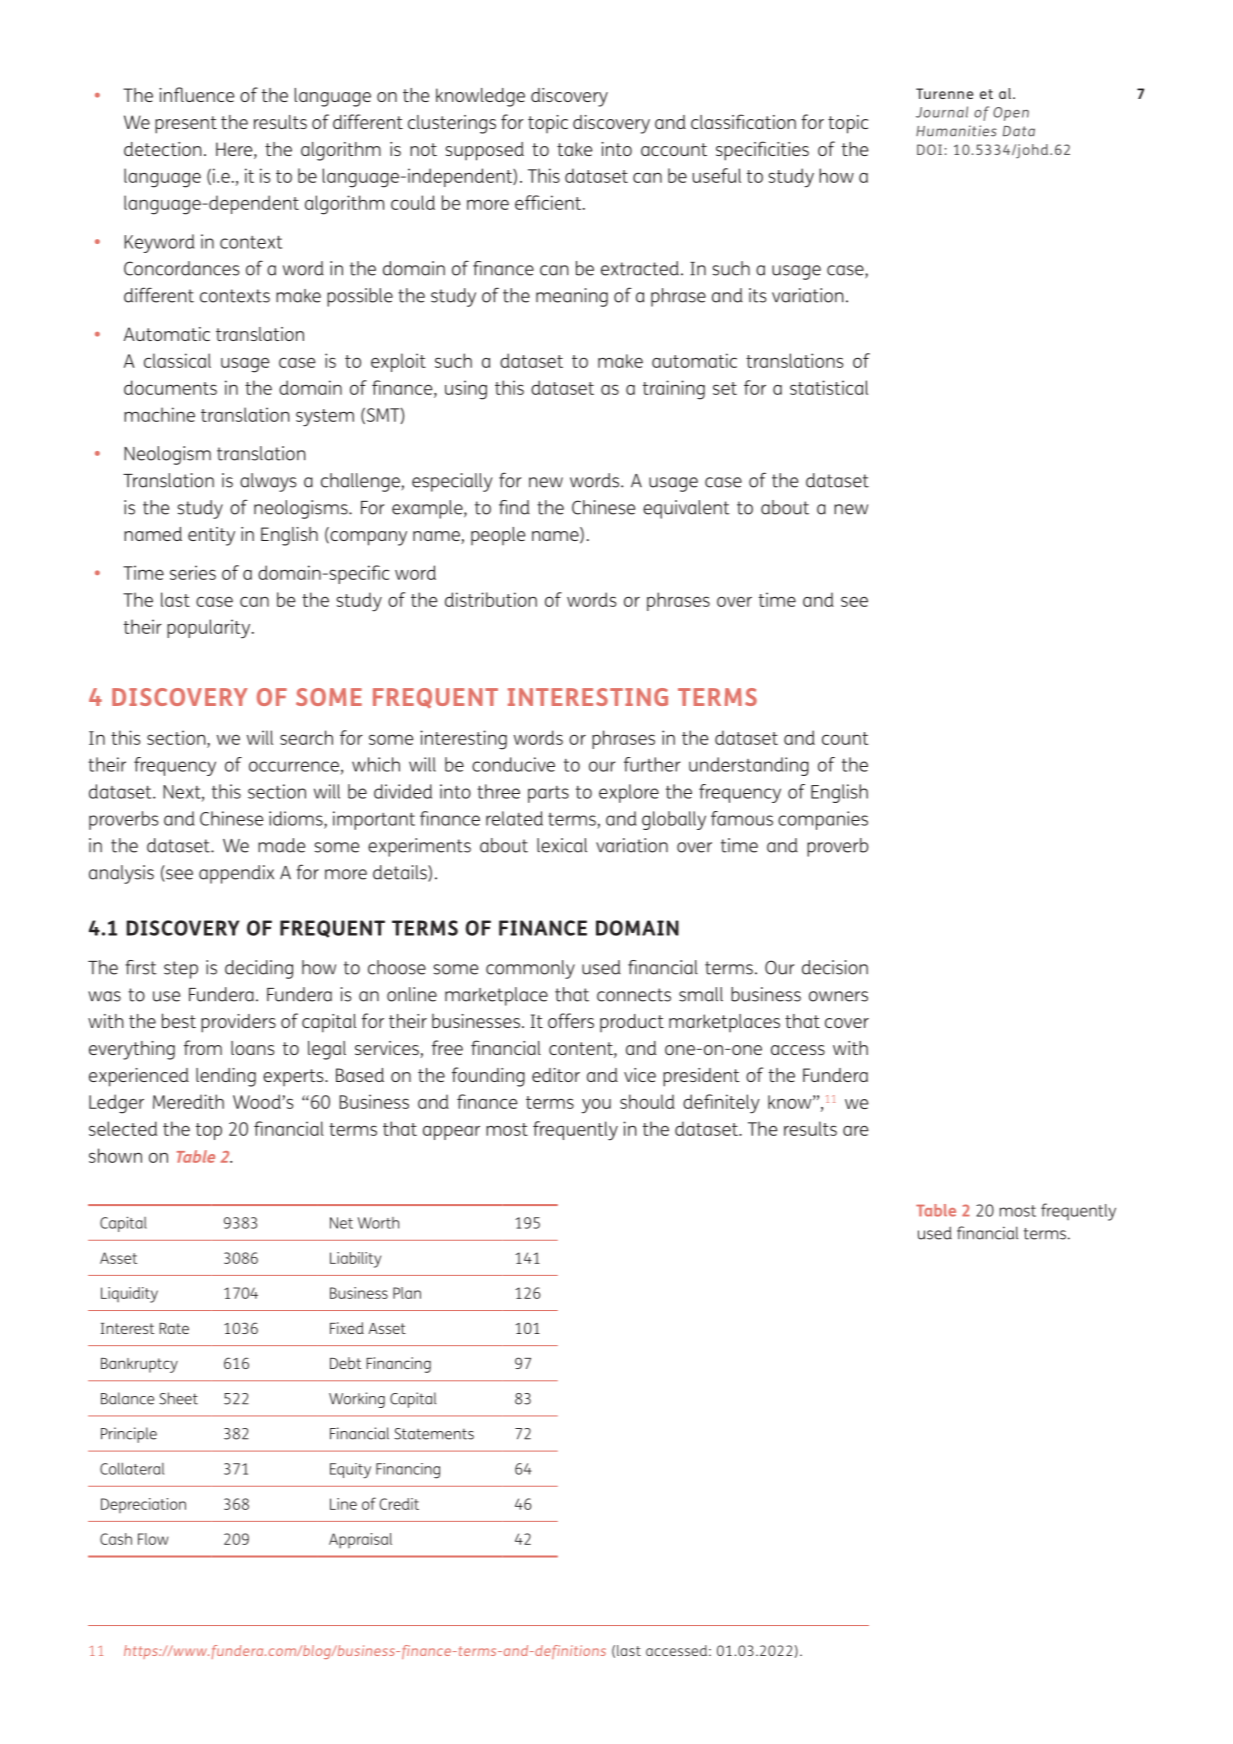 The width and height of the screenshot is (1233, 1744). I want to click on series, so click(193, 572).
